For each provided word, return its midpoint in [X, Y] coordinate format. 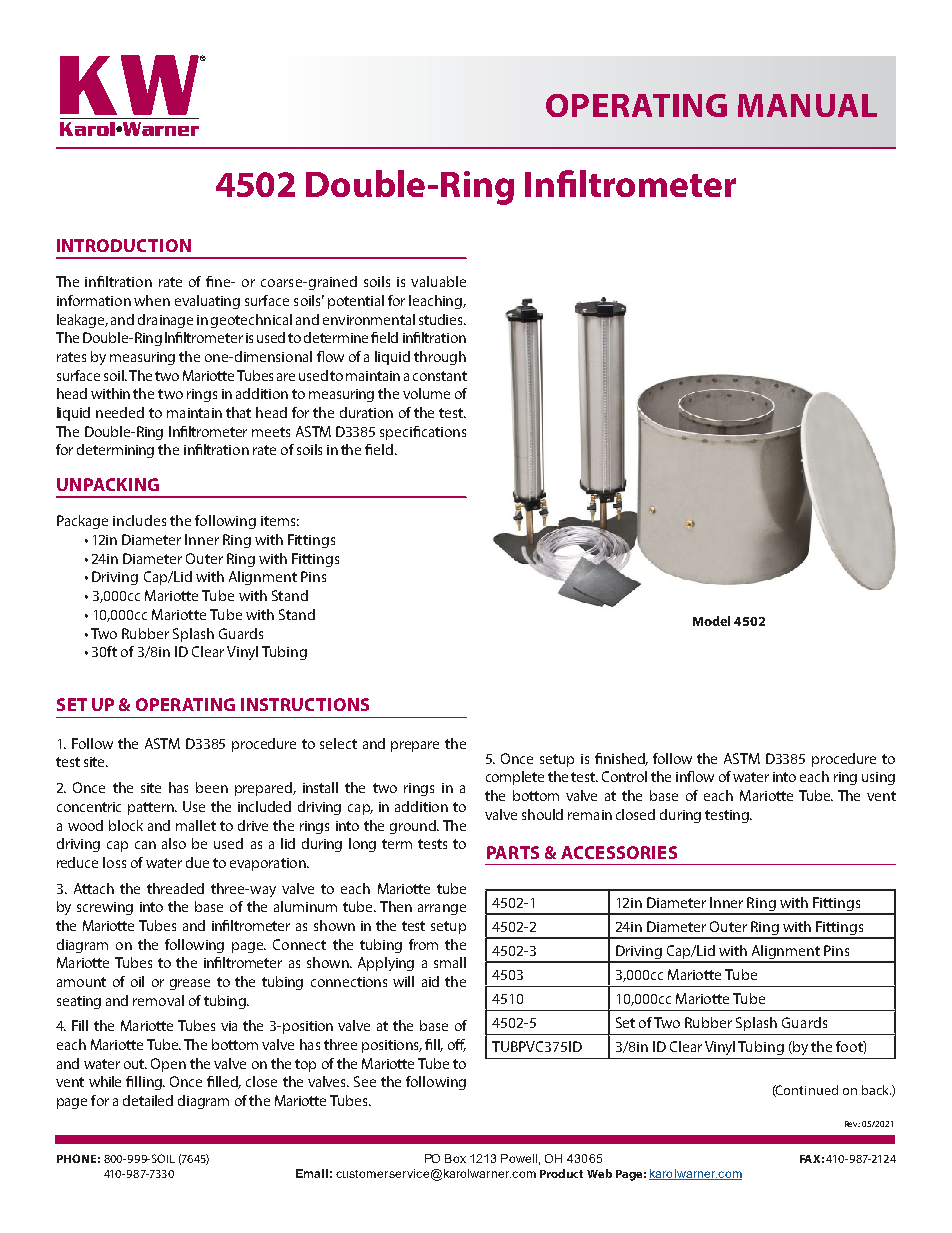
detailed [148, 1100]
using [878, 778]
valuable [438, 281]
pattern [152, 808]
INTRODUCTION [124, 245]
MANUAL [807, 105]
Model [711, 621]
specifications [423, 433]
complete [515, 778]
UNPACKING [108, 484]
